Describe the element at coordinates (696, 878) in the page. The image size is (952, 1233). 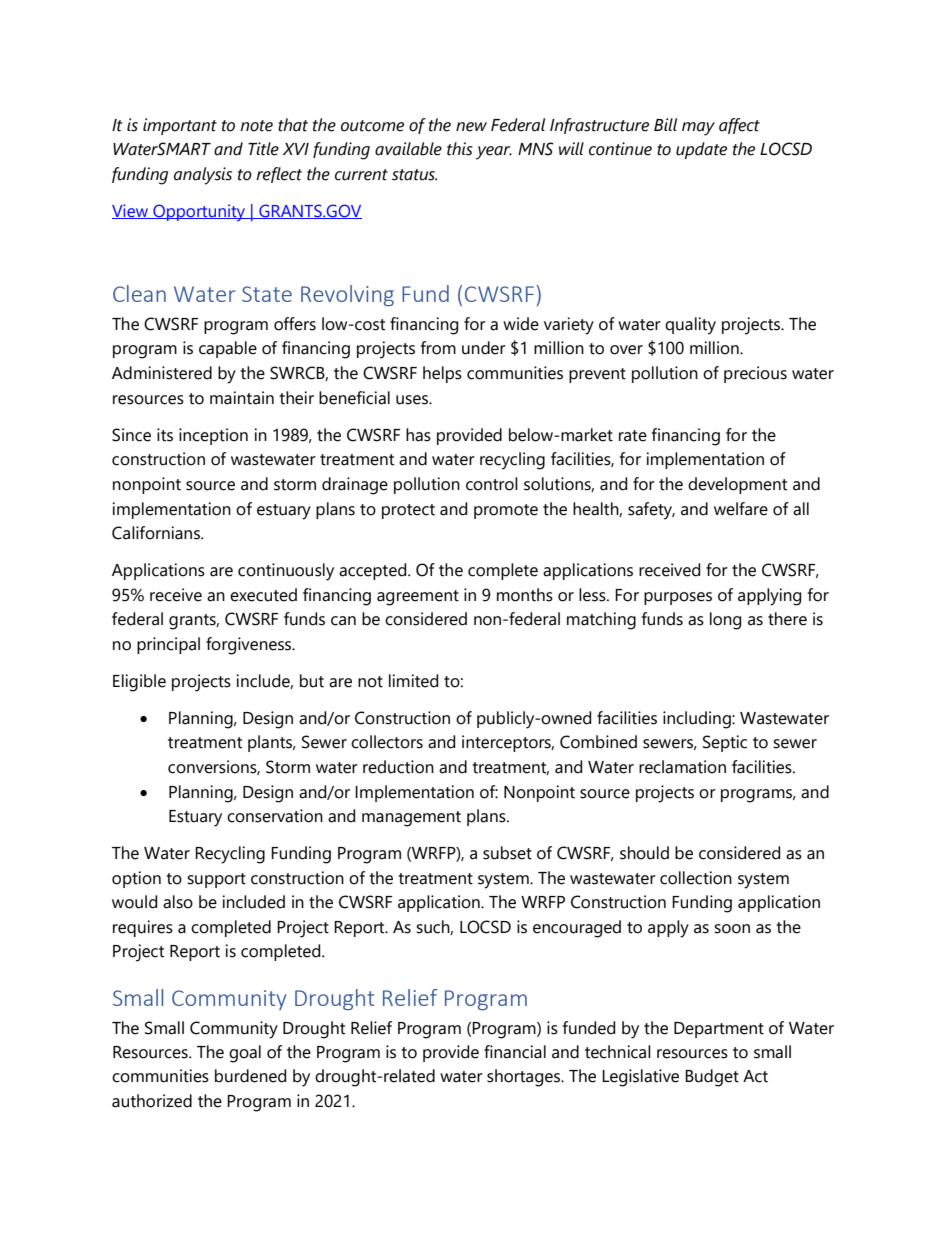
I see `collection` at that location.
